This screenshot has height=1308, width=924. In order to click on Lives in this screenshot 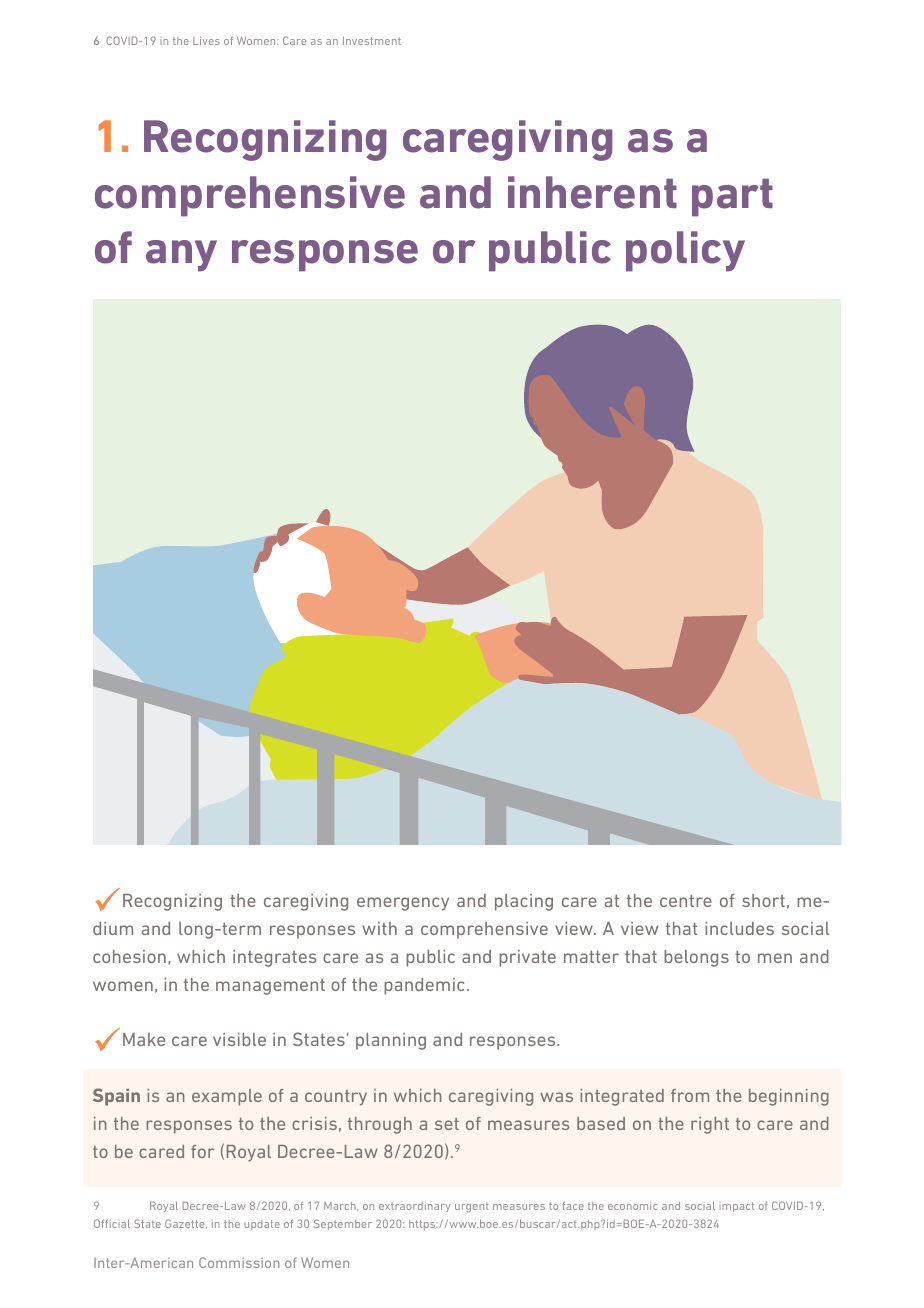, I will do `click(206, 41)`.
